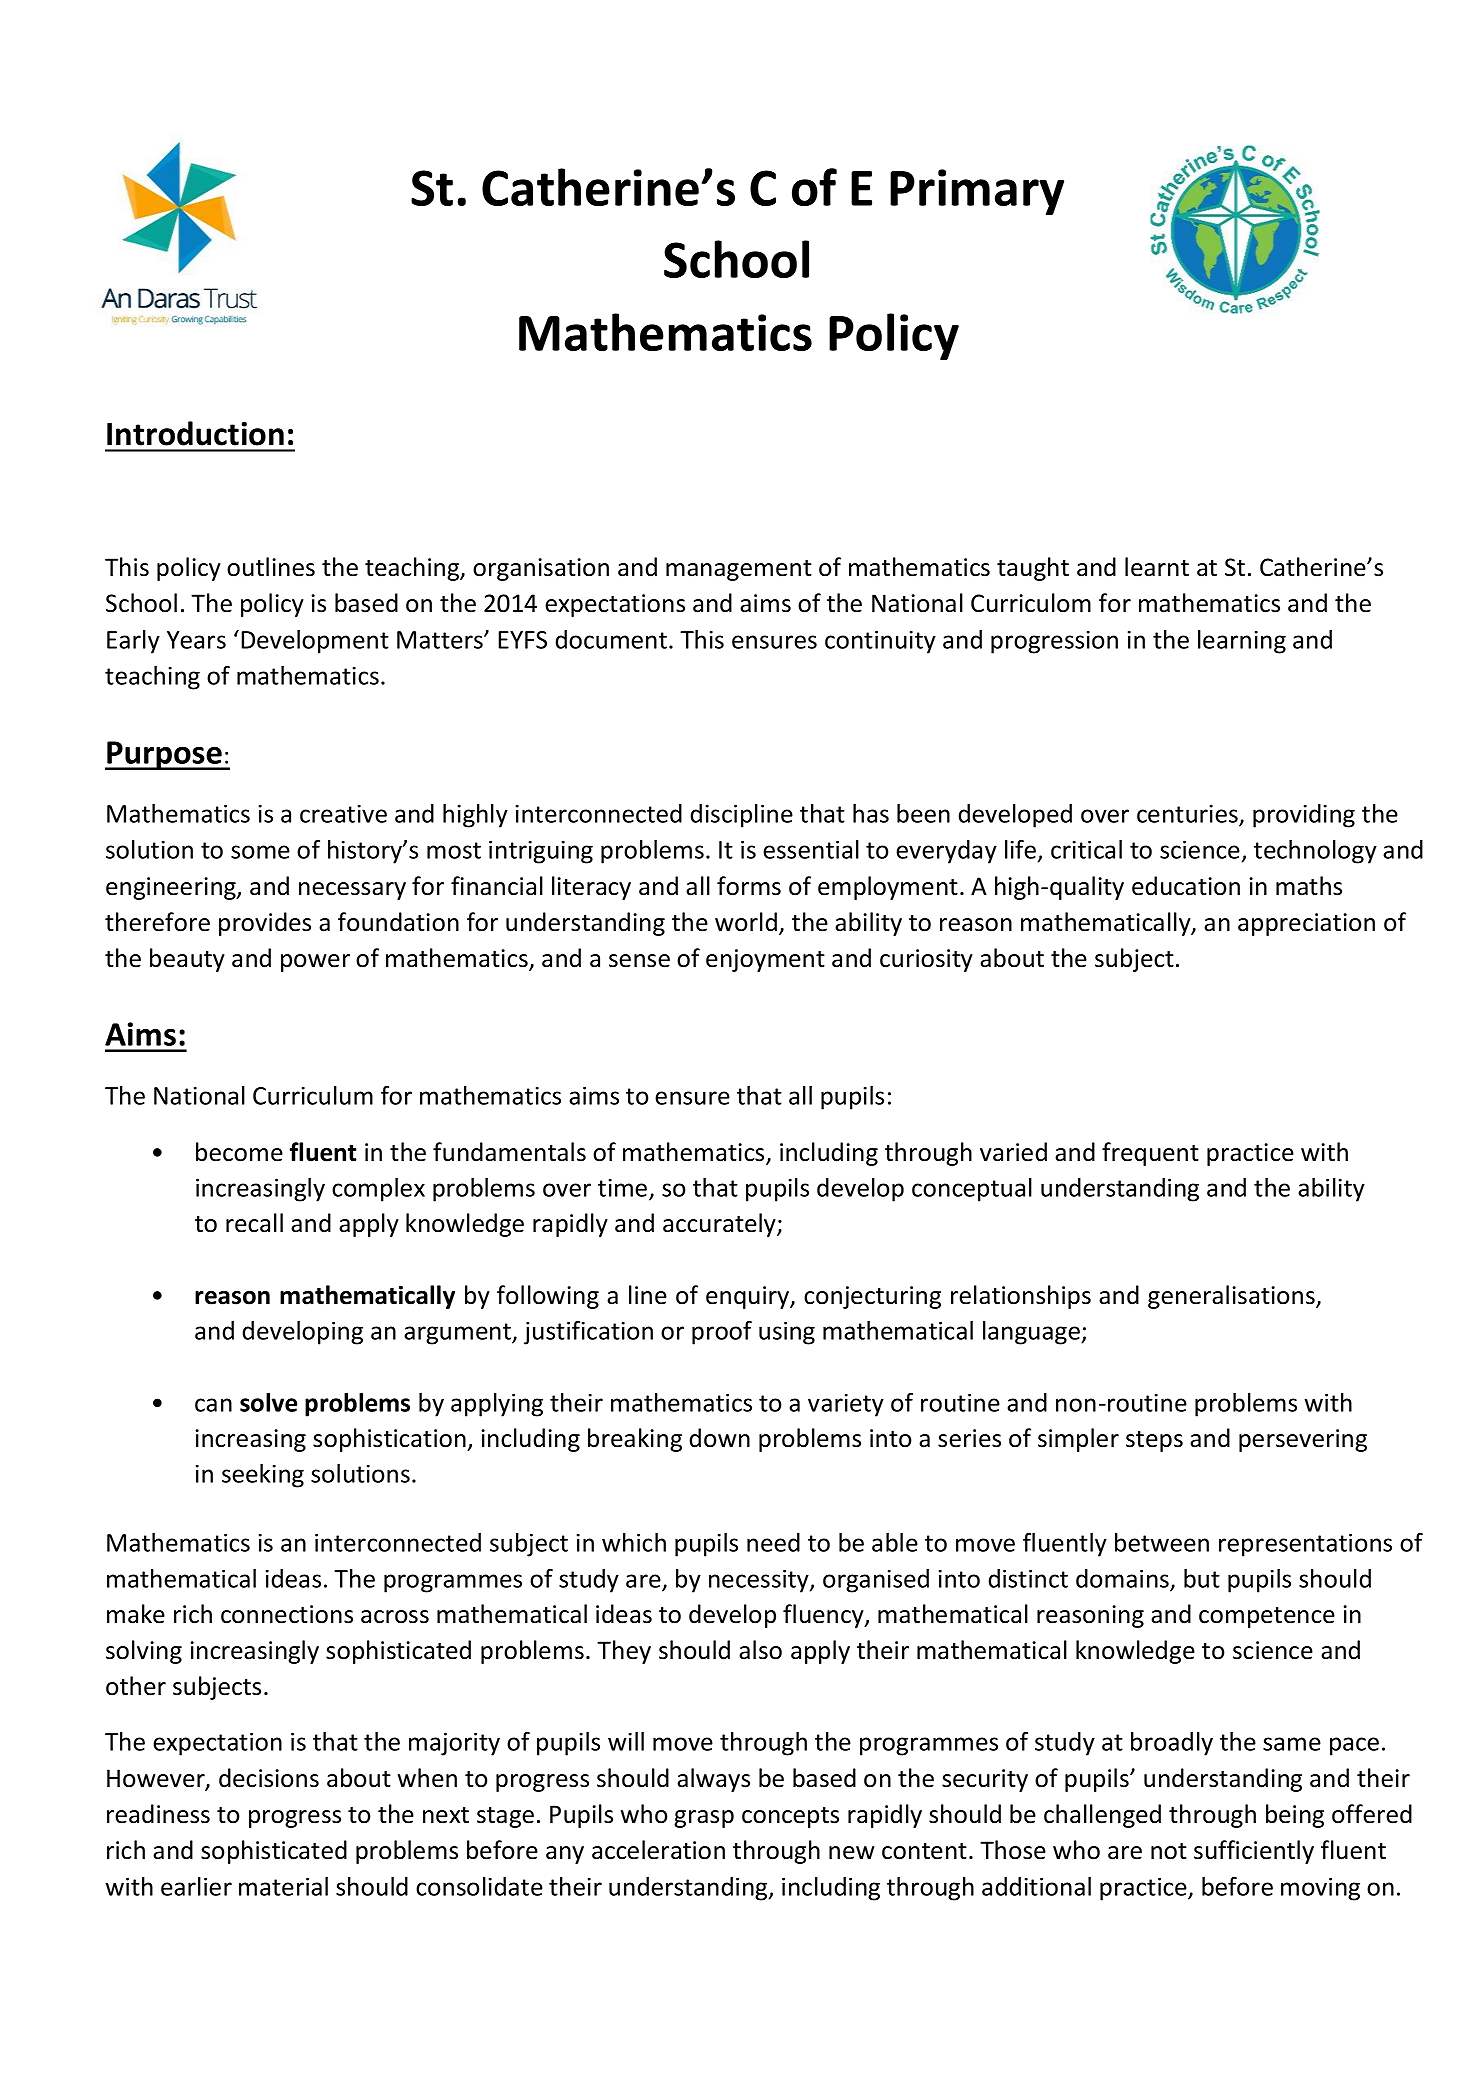  Describe the element at coordinates (343, 814) in the document. I see `creative` at that location.
